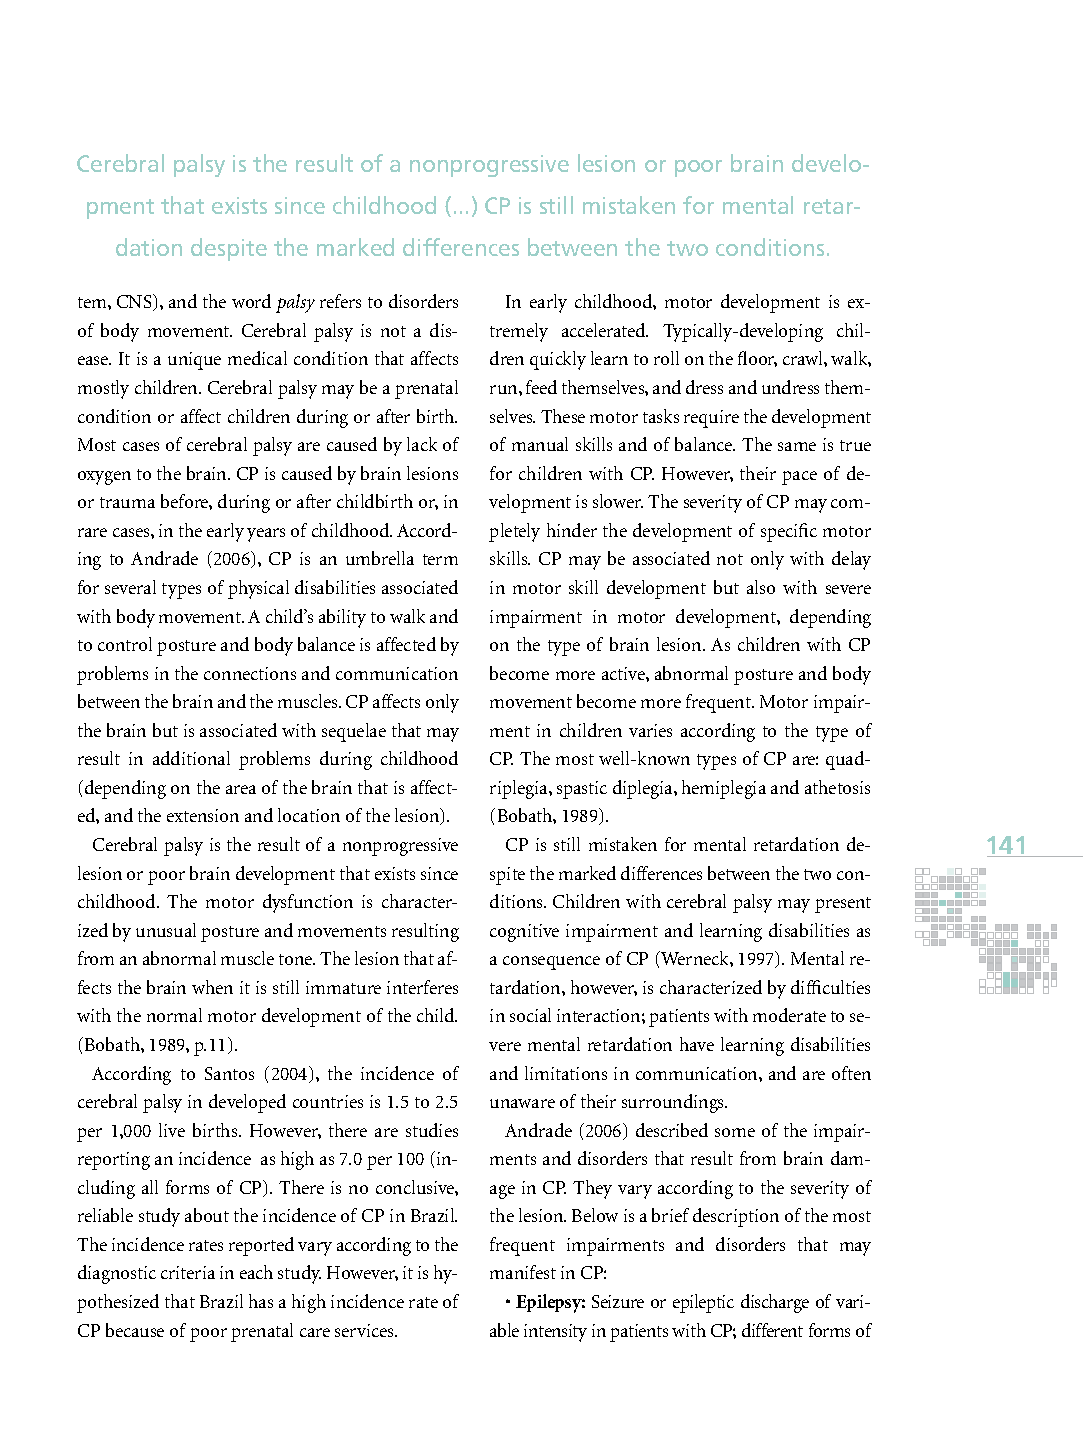 This screenshot has width=1083, height=1444. What do you see at coordinates (775, 1303) in the screenshot?
I see `discharge` at bounding box center [775, 1303].
